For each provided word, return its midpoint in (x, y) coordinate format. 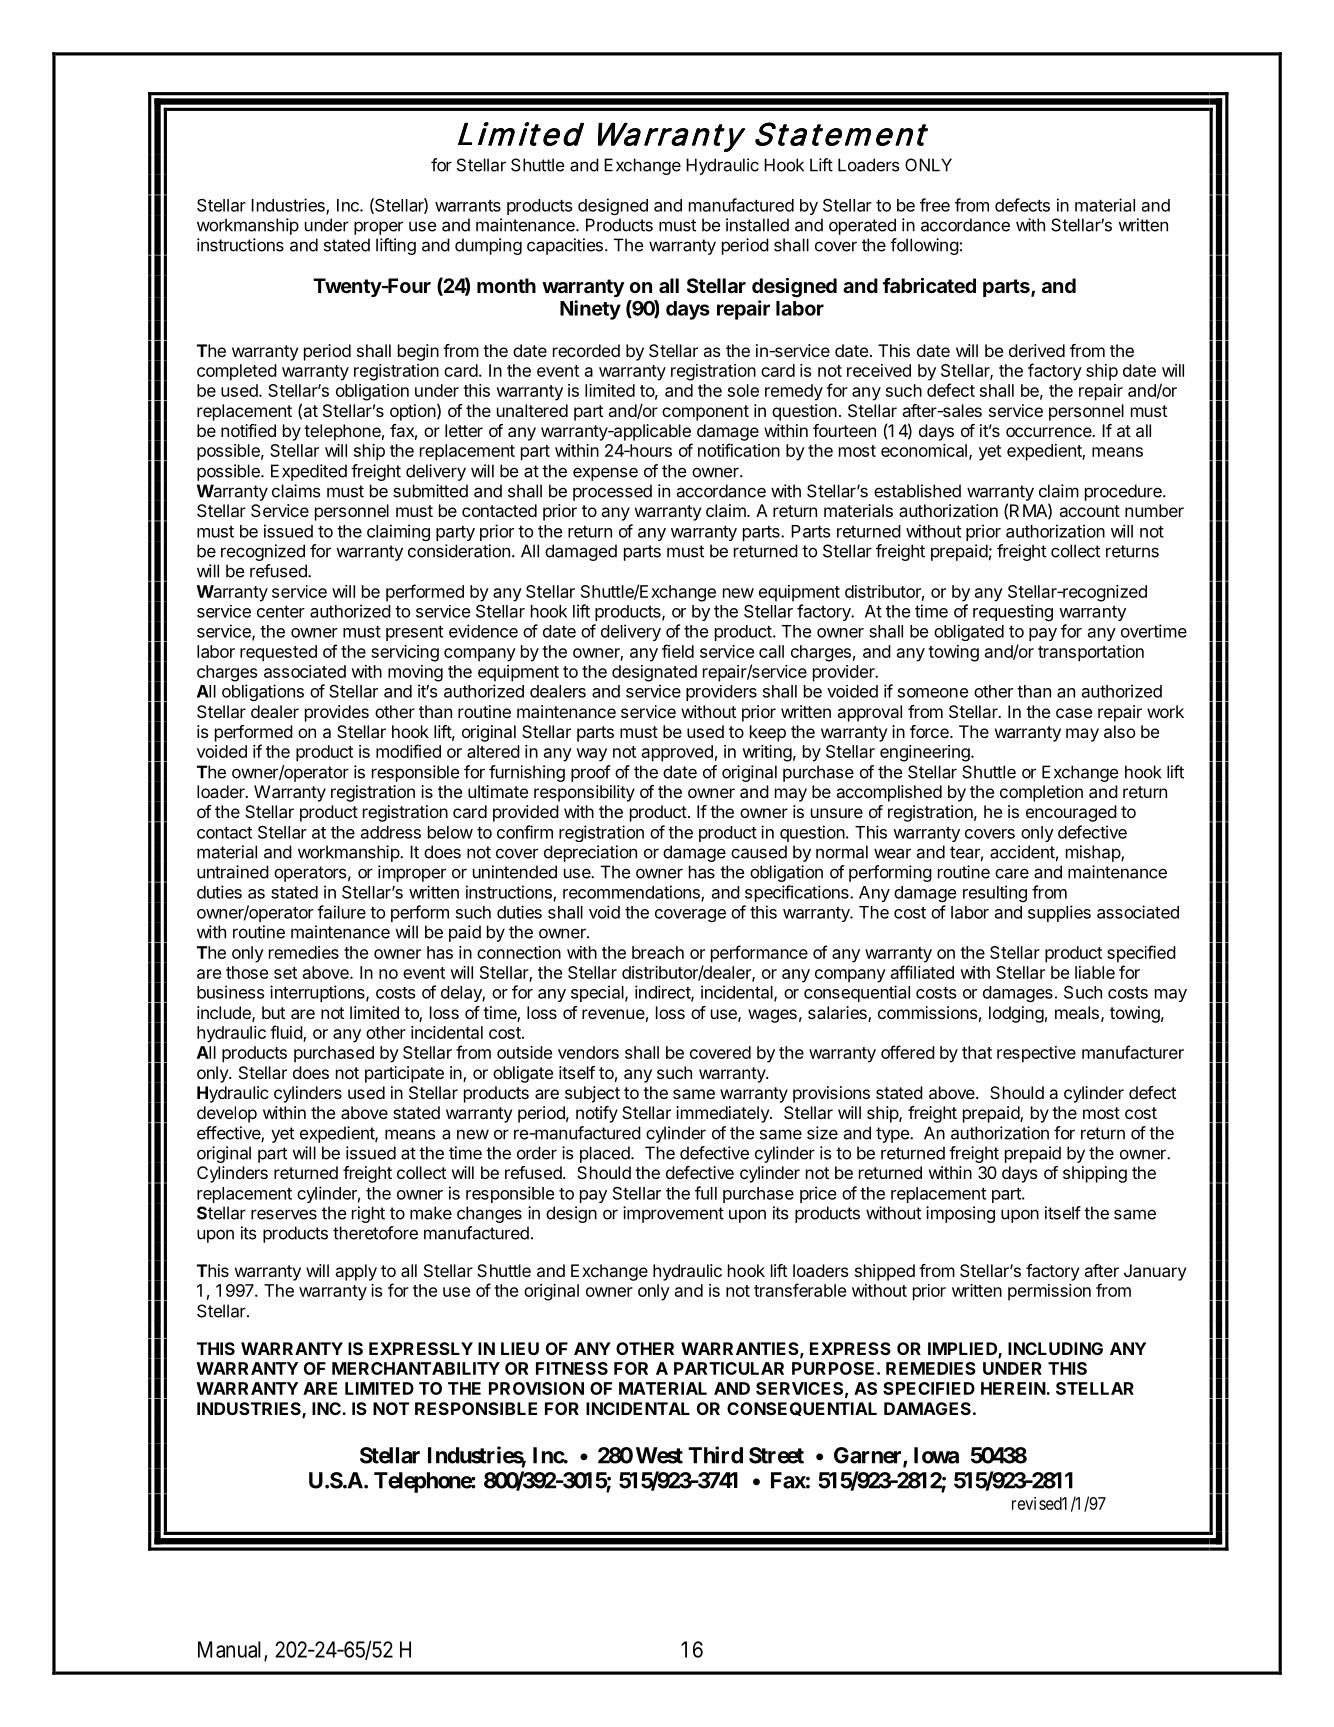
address (391, 832)
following (924, 246)
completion (1041, 793)
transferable (800, 1290)
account (1090, 511)
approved (677, 753)
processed (612, 492)
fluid (287, 1033)
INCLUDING (1055, 1348)
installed (757, 225)
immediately (723, 1114)
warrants (468, 206)
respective (1036, 1054)
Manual (231, 1650)
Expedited (309, 472)
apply (356, 1272)
